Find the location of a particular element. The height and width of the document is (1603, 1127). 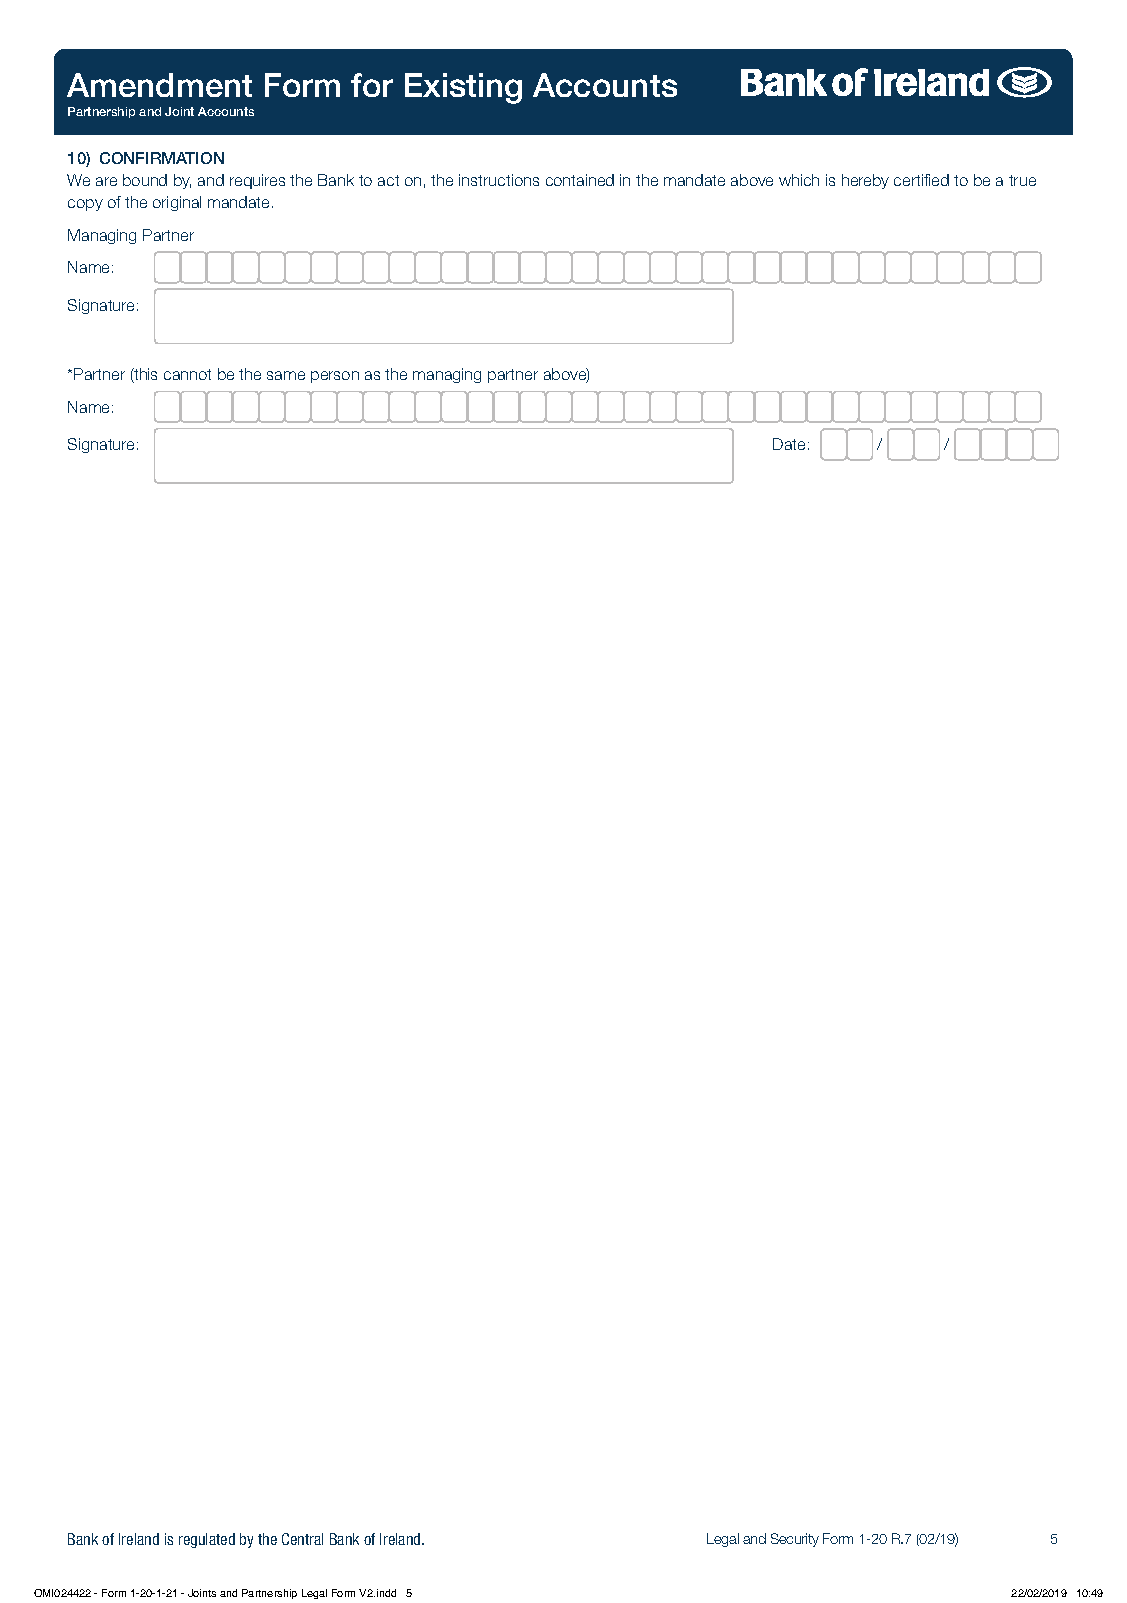

person is located at coordinates (335, 377).
